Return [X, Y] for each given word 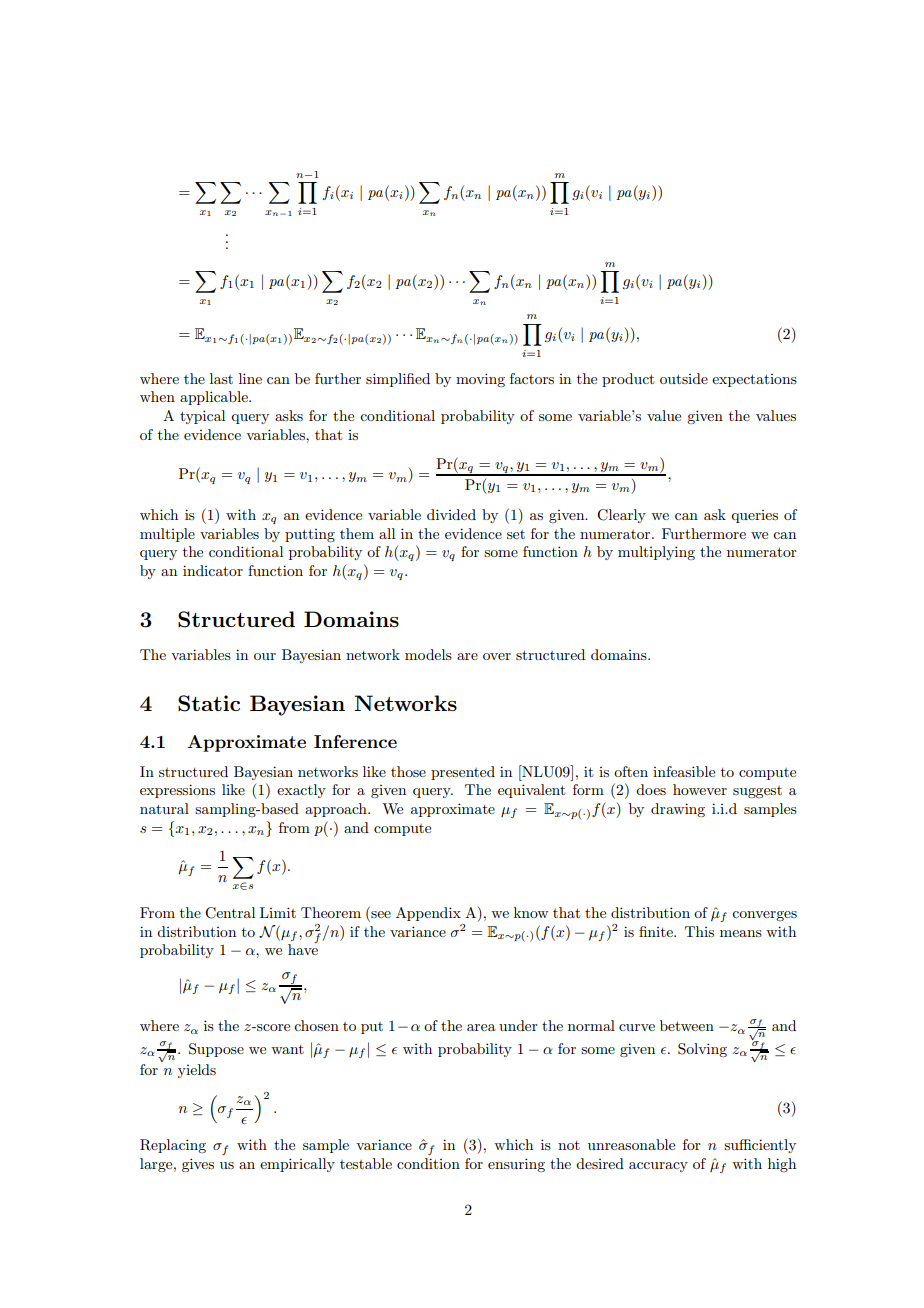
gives [198, 1165]
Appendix [428, 914]
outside [684, 378]
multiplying [656, 553]
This [699, 931]
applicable [215, 398]
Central [230, 913]
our [265, 656]
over [497, 656]
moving [480, 380]
